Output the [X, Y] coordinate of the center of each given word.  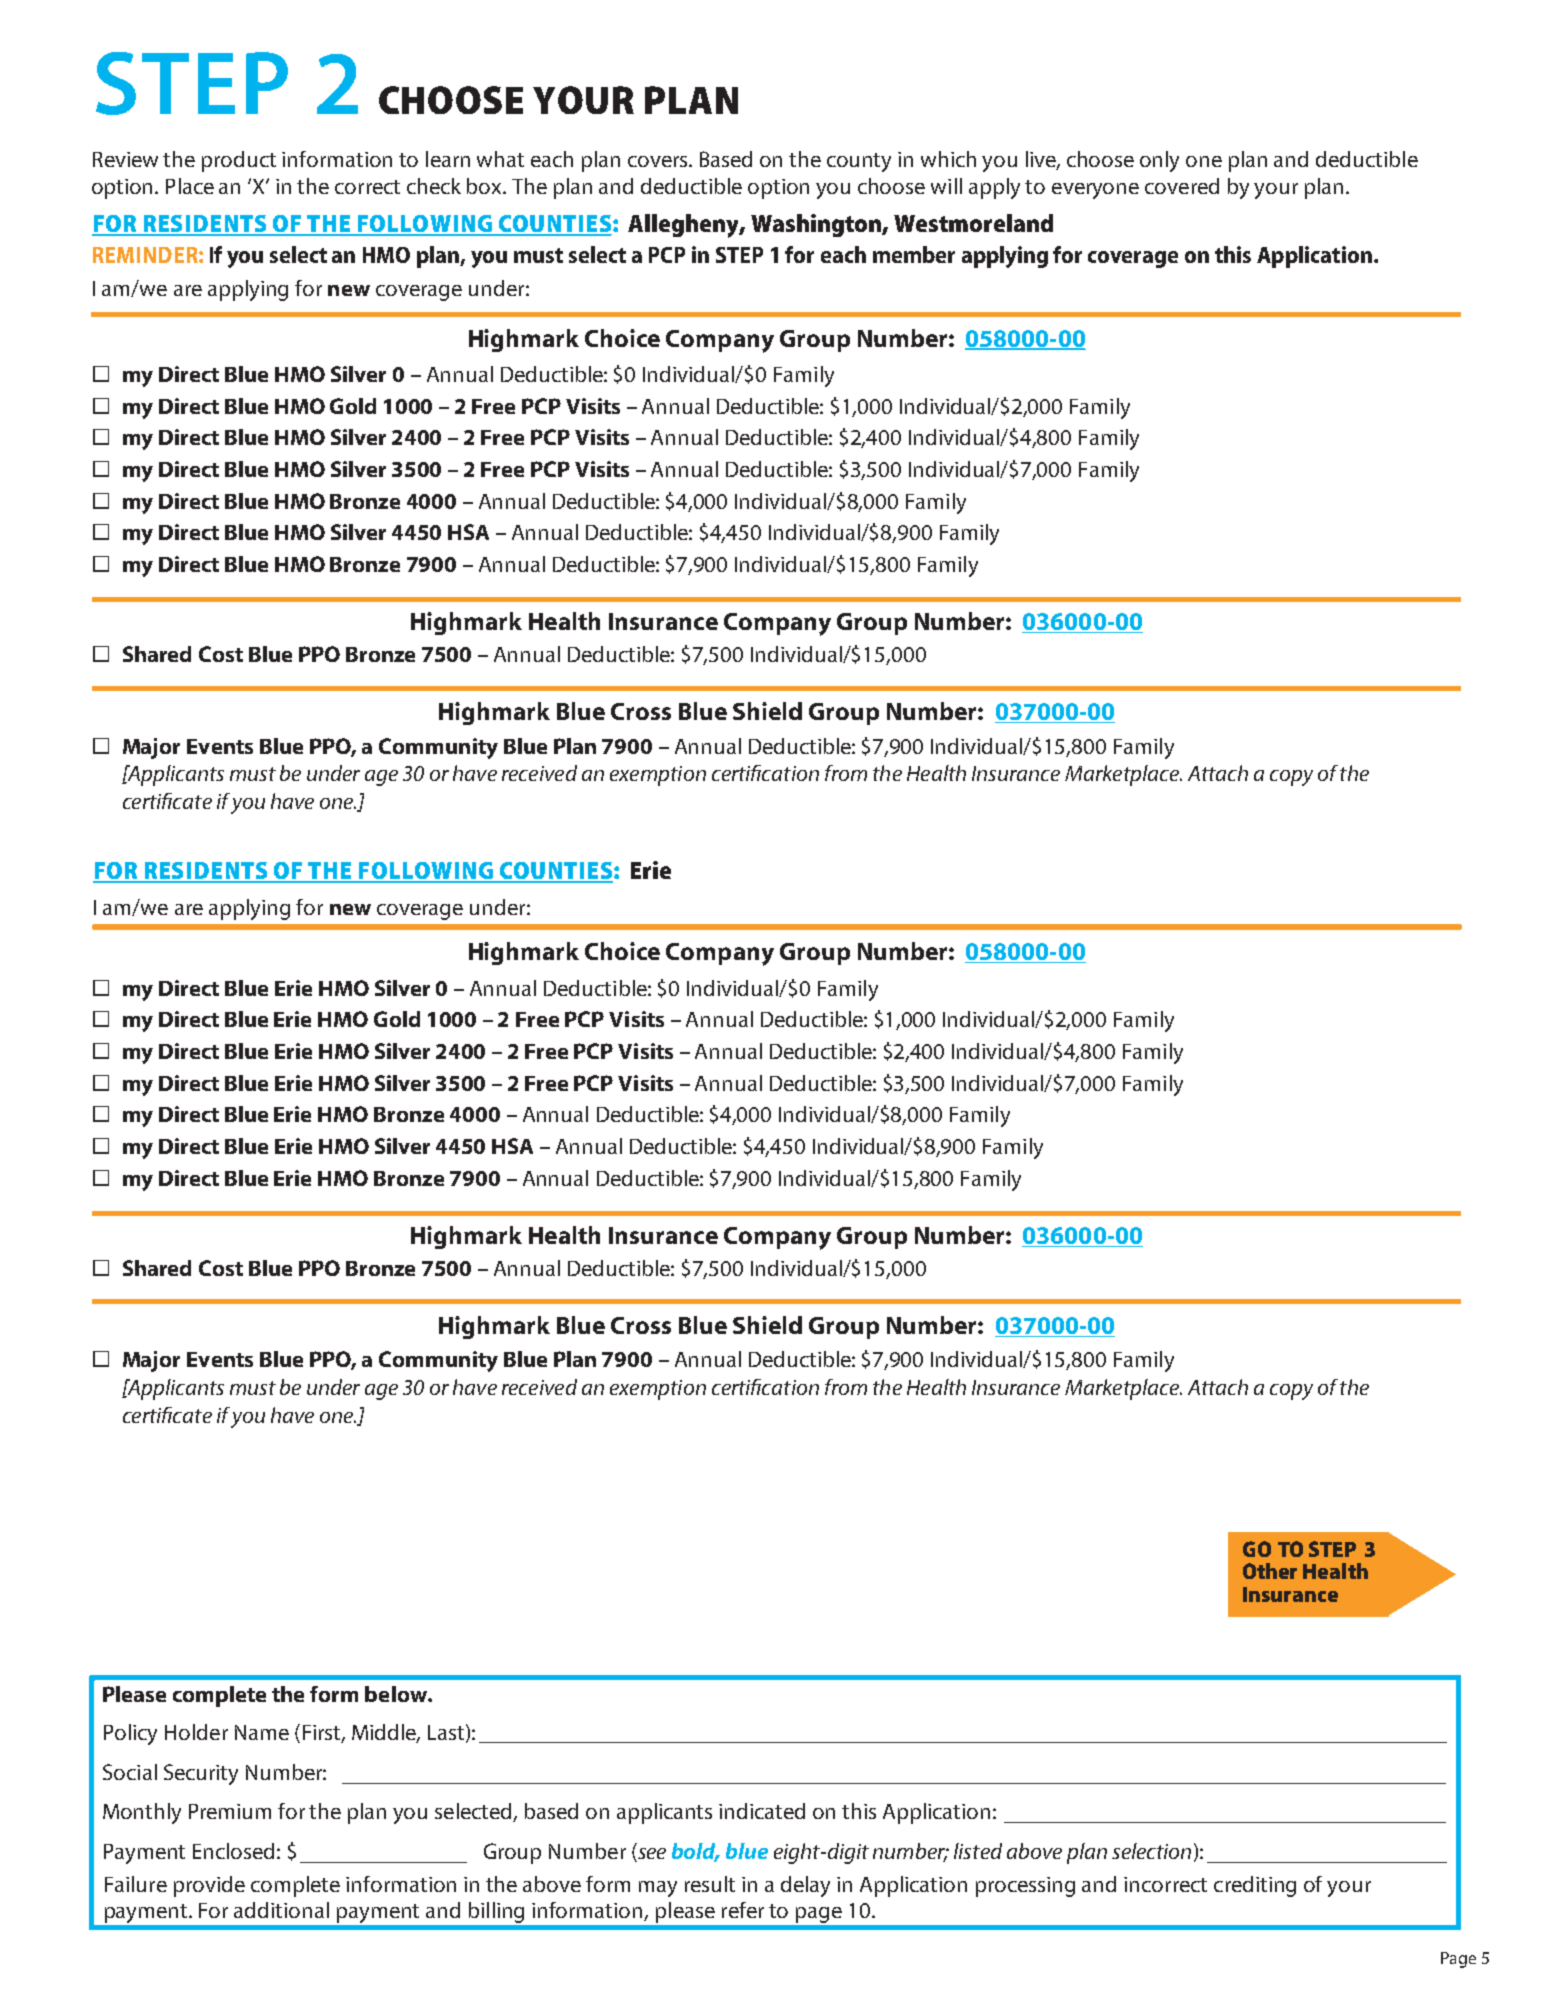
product [239, 161]
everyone [1095, 191]
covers [659, 161]
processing [1025, 1887]
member [914, 254]
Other [1270, 1571]
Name [262, 1732]
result [710, 1884]
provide [209, 1886]
